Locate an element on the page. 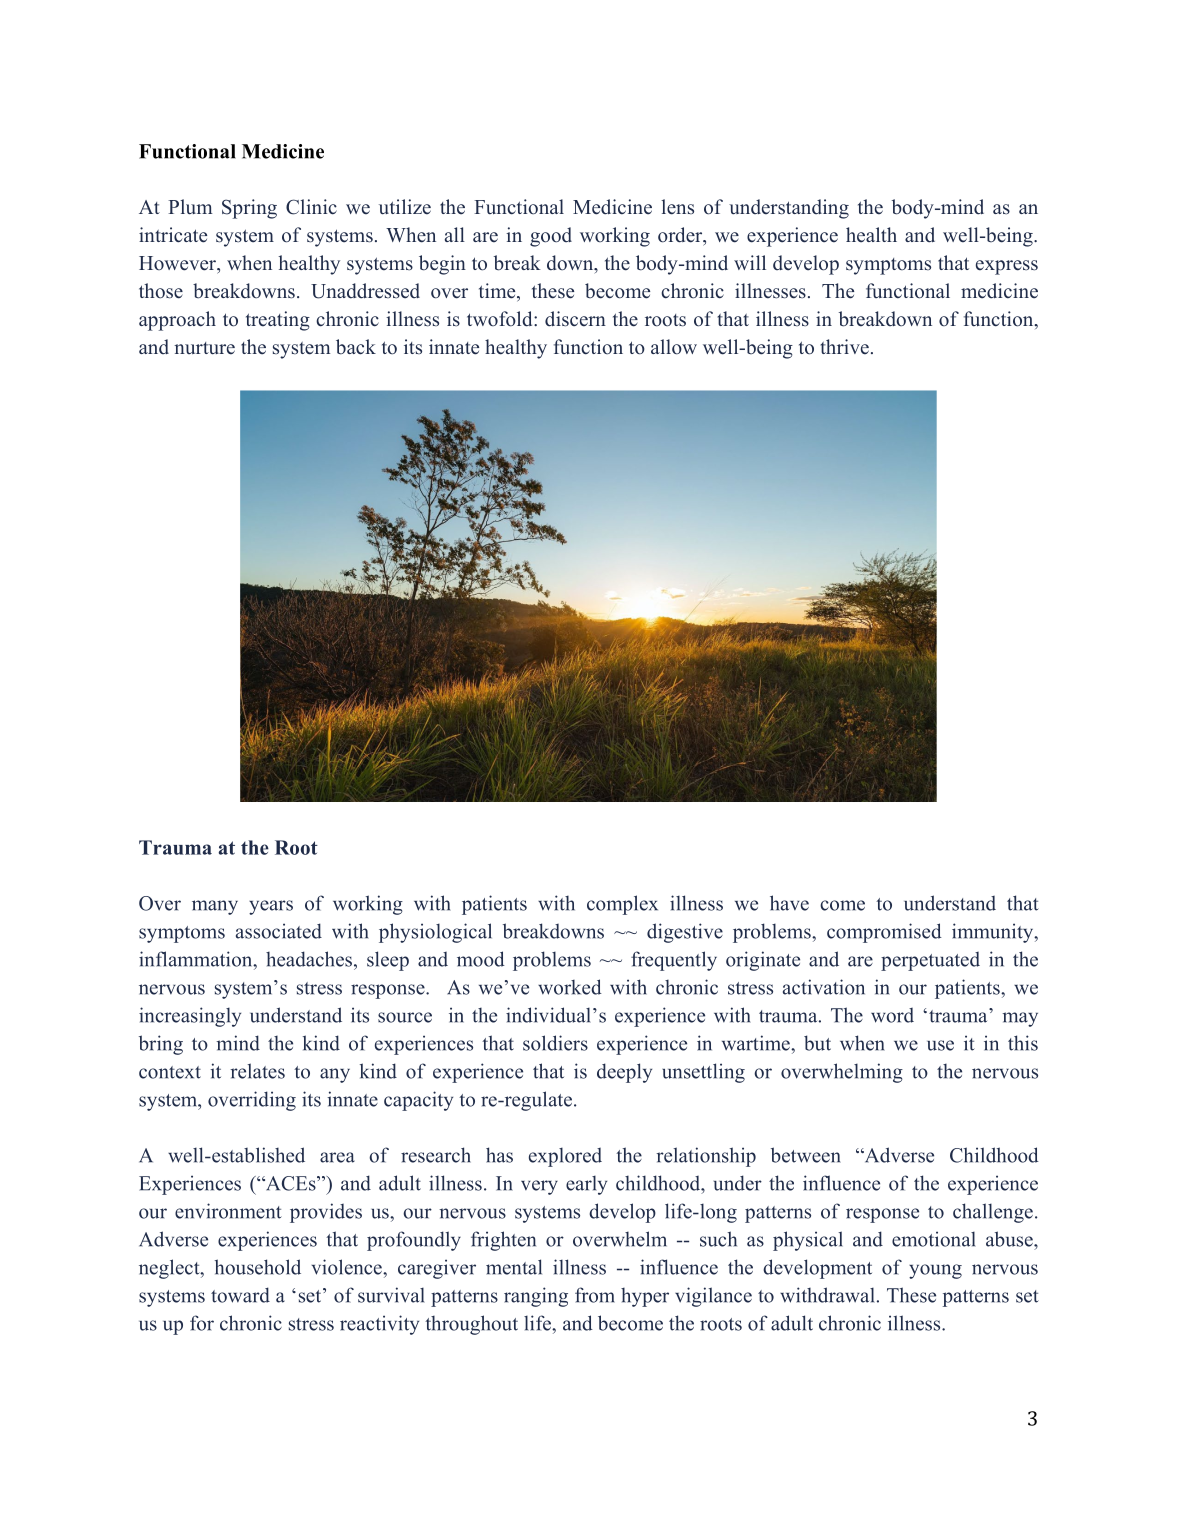  allow is located at coordinates (674, 347).
